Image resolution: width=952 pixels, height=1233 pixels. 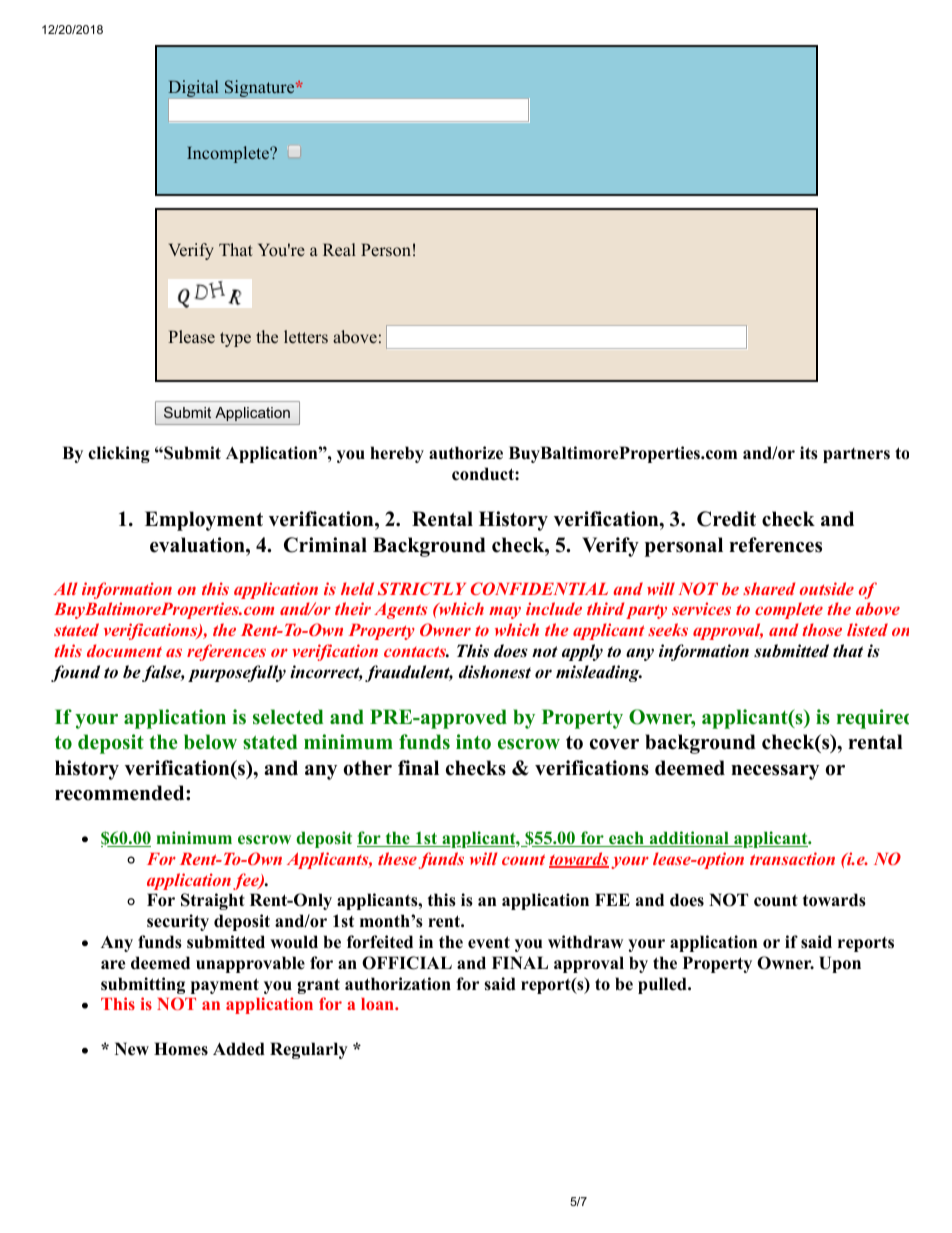 What do you see at coordinates (397, 858) in the image?
I see `these` at bounding box center [397, 858].
